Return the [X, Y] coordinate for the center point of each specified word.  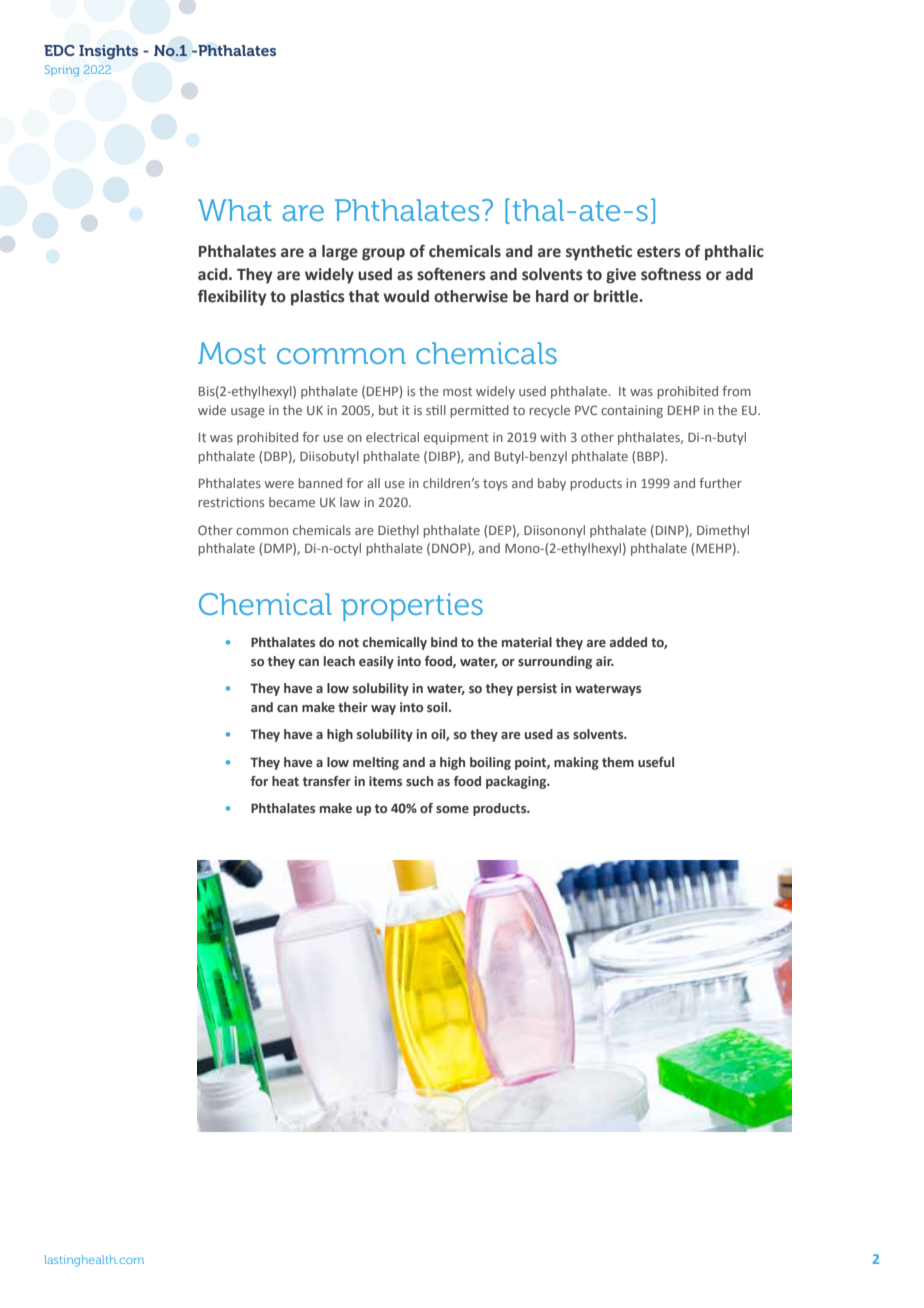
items [385, 781]
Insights [108, 52]
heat [285, 781]
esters [659, 252]
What [235, 210]
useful [656, 762]
